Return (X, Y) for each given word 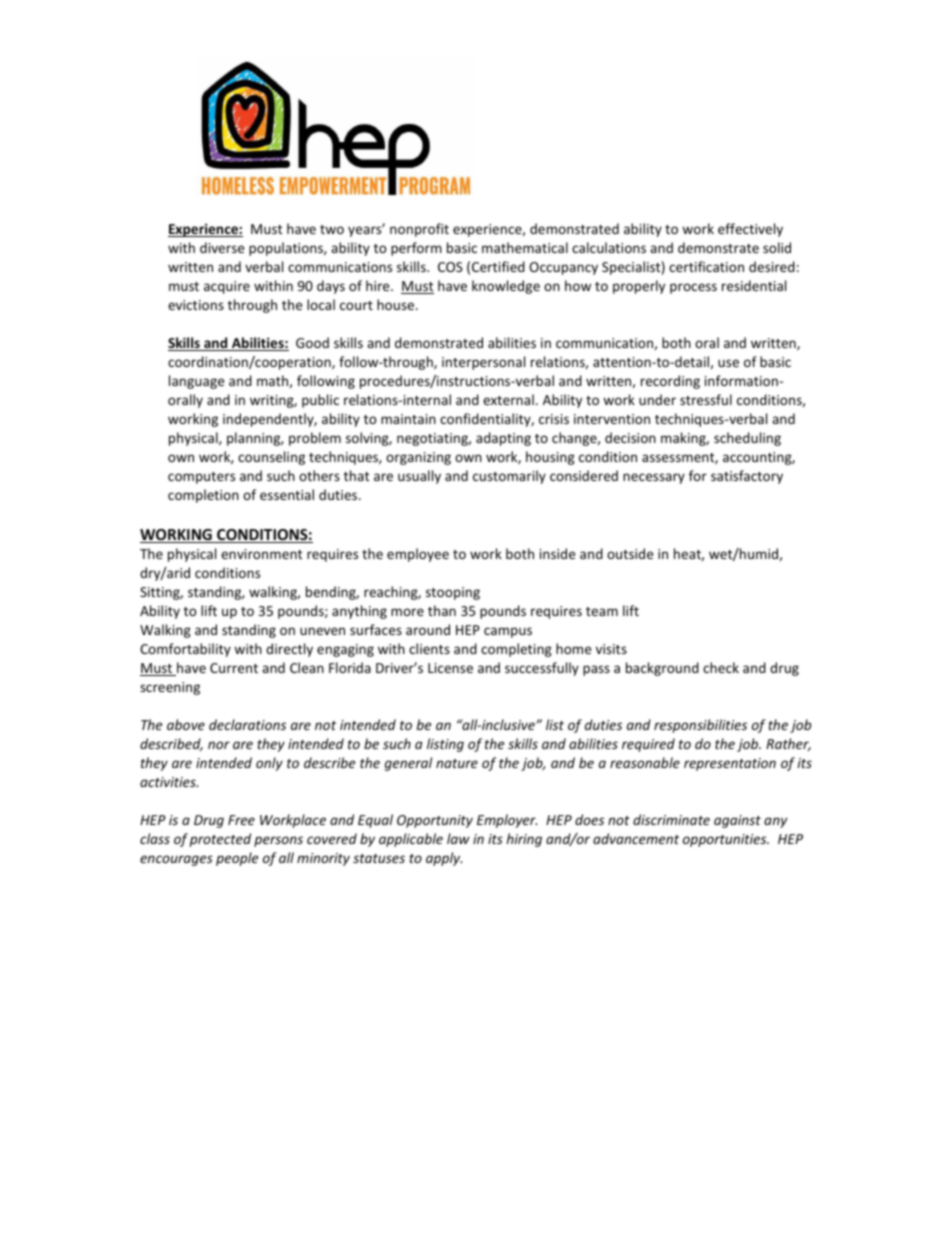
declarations (247, 724)
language (196, 382)
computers (201, 478)
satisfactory (747, 477)
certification (706, 266)
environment (261, 554)
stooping (453, 593)
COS (450, 267)
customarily (509, 477)
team (602, 611)
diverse (222, 247)
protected (220, 840)
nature (457, 763)
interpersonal (483, 363)
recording (670, 382)
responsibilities (700, 726)
